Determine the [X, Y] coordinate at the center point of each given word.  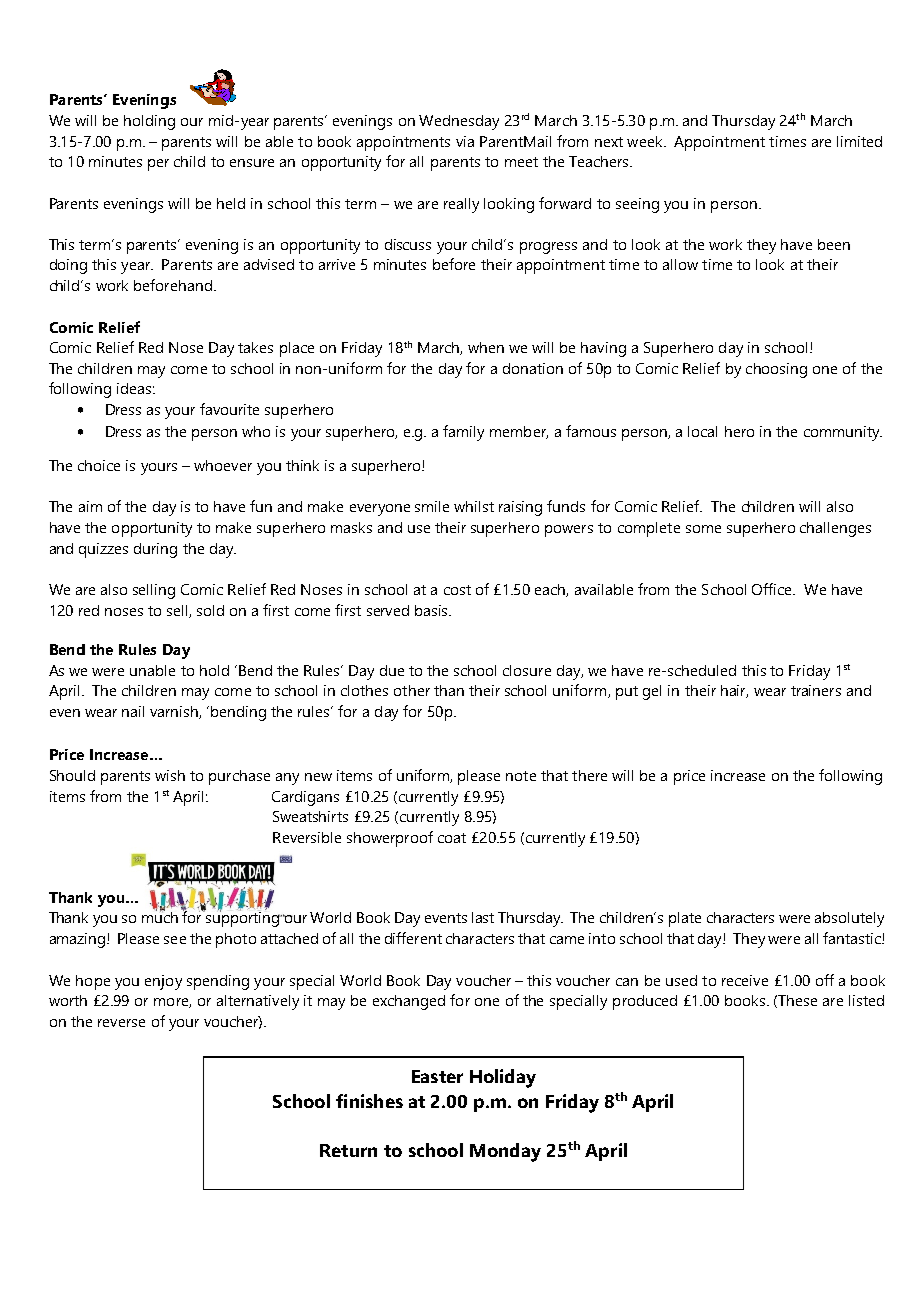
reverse [121, 1023]
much [160, 916]
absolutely [849, 919]
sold [210, 610]
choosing [776, 370]
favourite [229, 409]
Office [773, 589]
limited [859, 141]
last [483, 917]
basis [433, 610]
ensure [252, 163]
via [465, 141]
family [463, 433]
